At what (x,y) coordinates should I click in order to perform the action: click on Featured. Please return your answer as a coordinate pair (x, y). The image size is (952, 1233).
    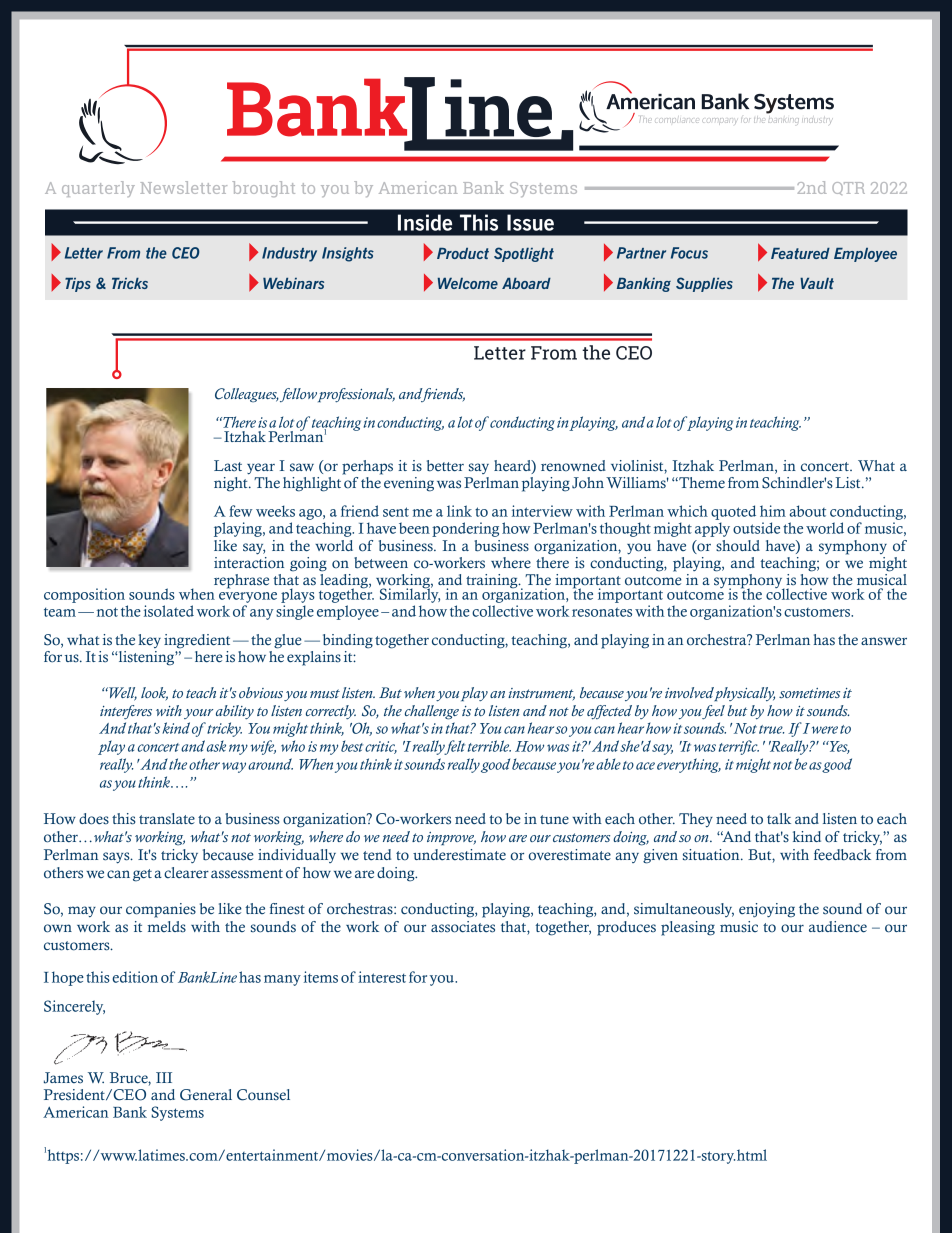
    Looking at the image, I should click on (800, 253).
